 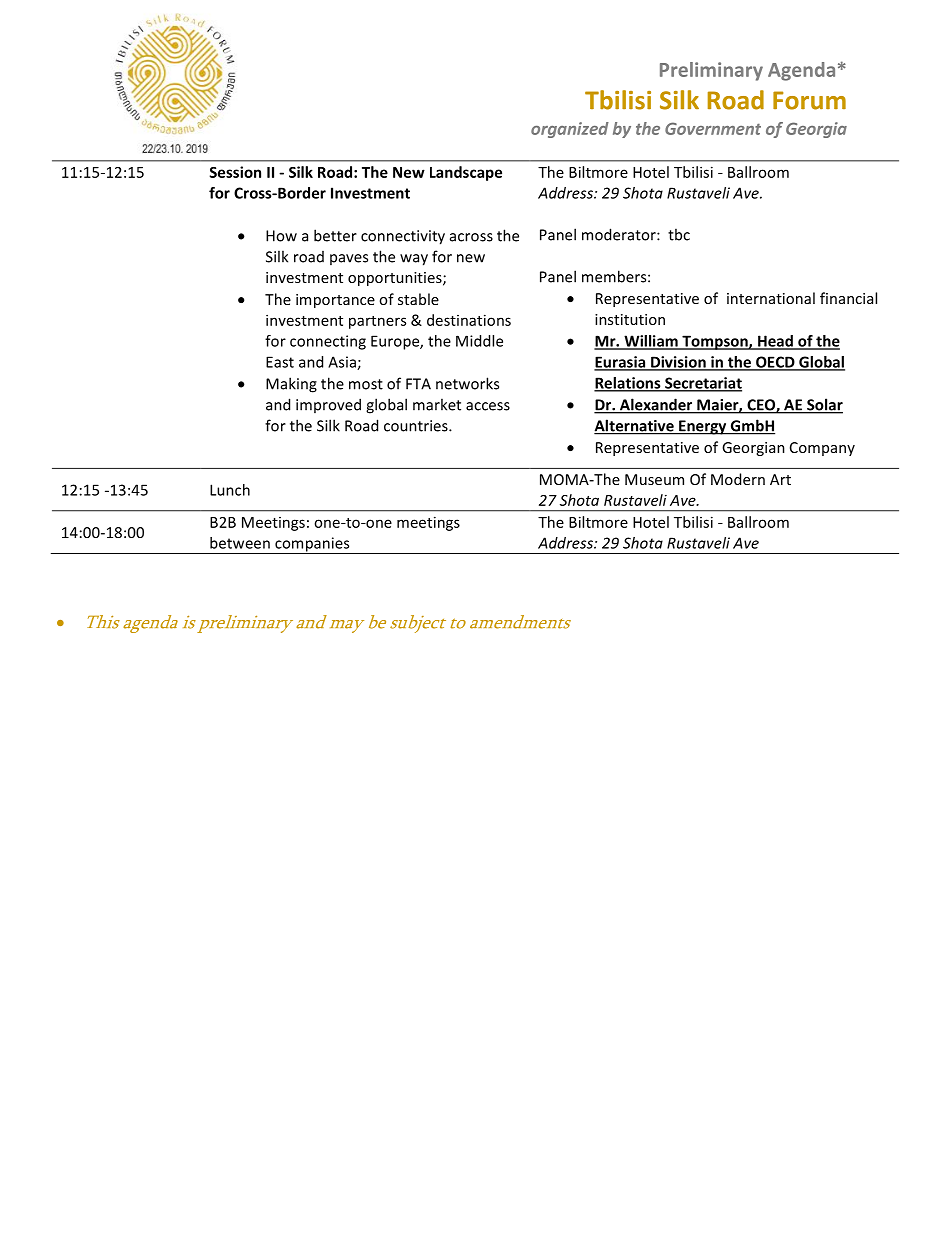 What do you see at coordinates (469, 320) in the document?
I see `destinations` at bounding box center [469, 320].
